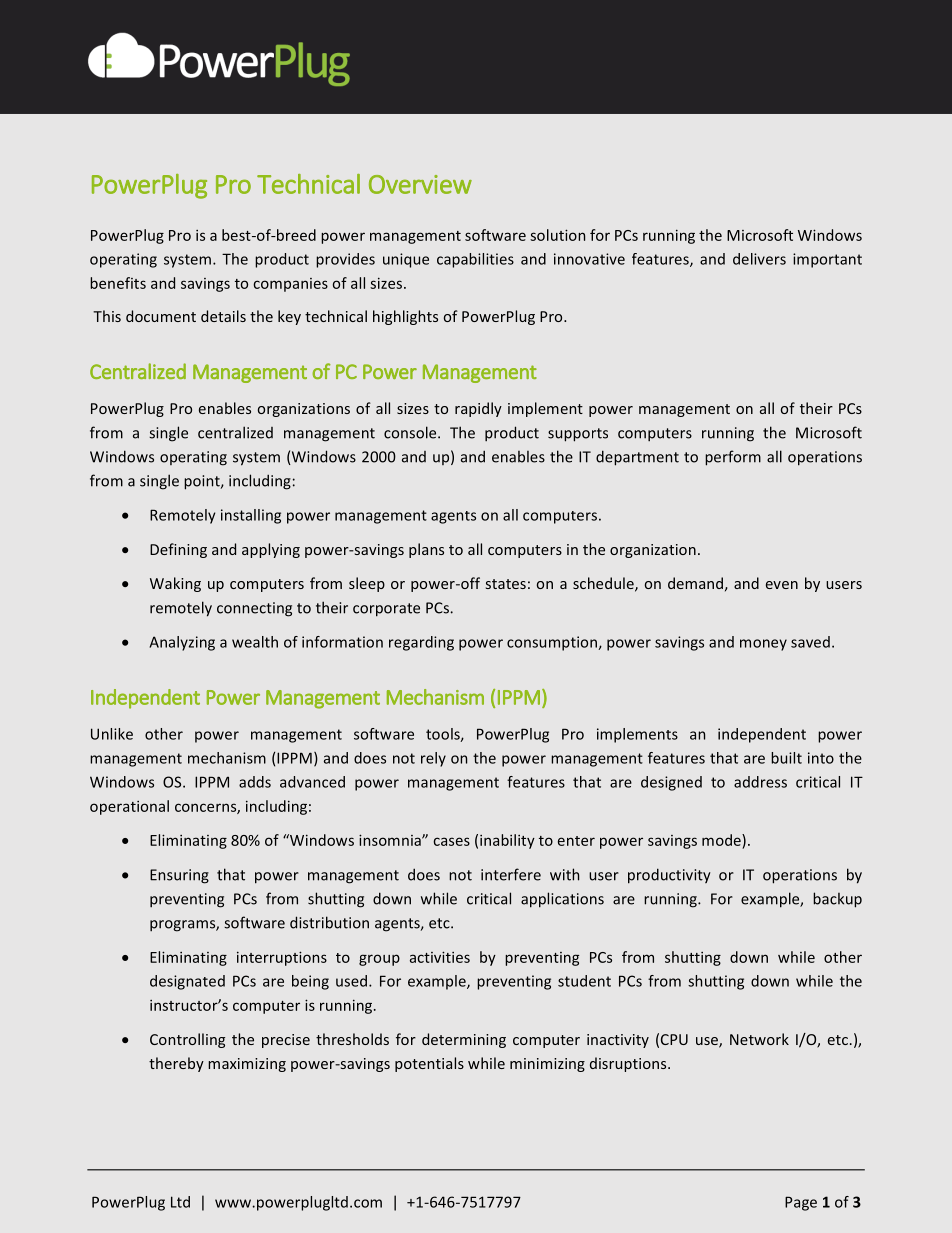  Describe the element at coordinates (421, 643) in the screenshot. I see `regarding` at that location.
